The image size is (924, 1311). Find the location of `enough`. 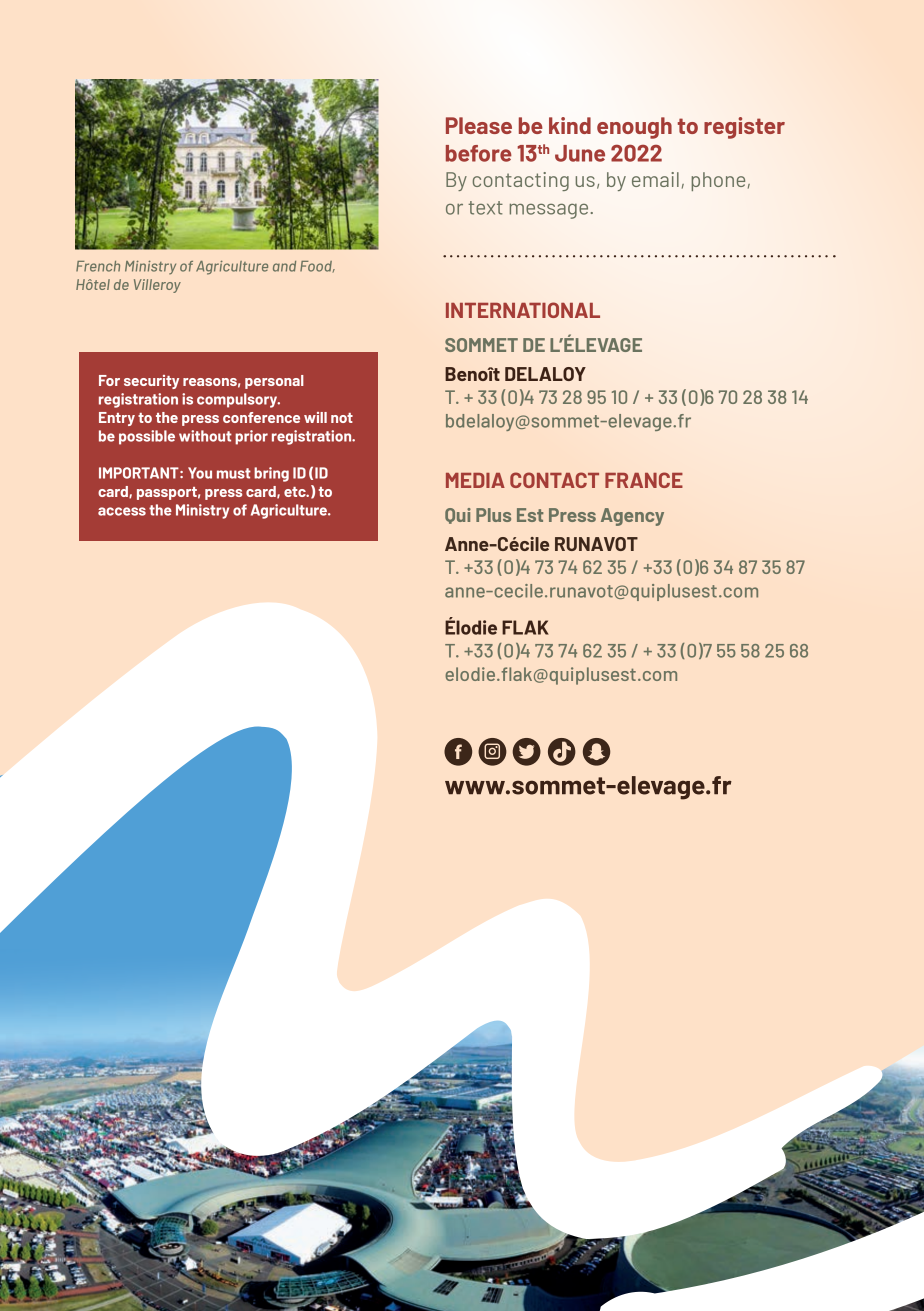

enough is located at coordinates (634, 128).
